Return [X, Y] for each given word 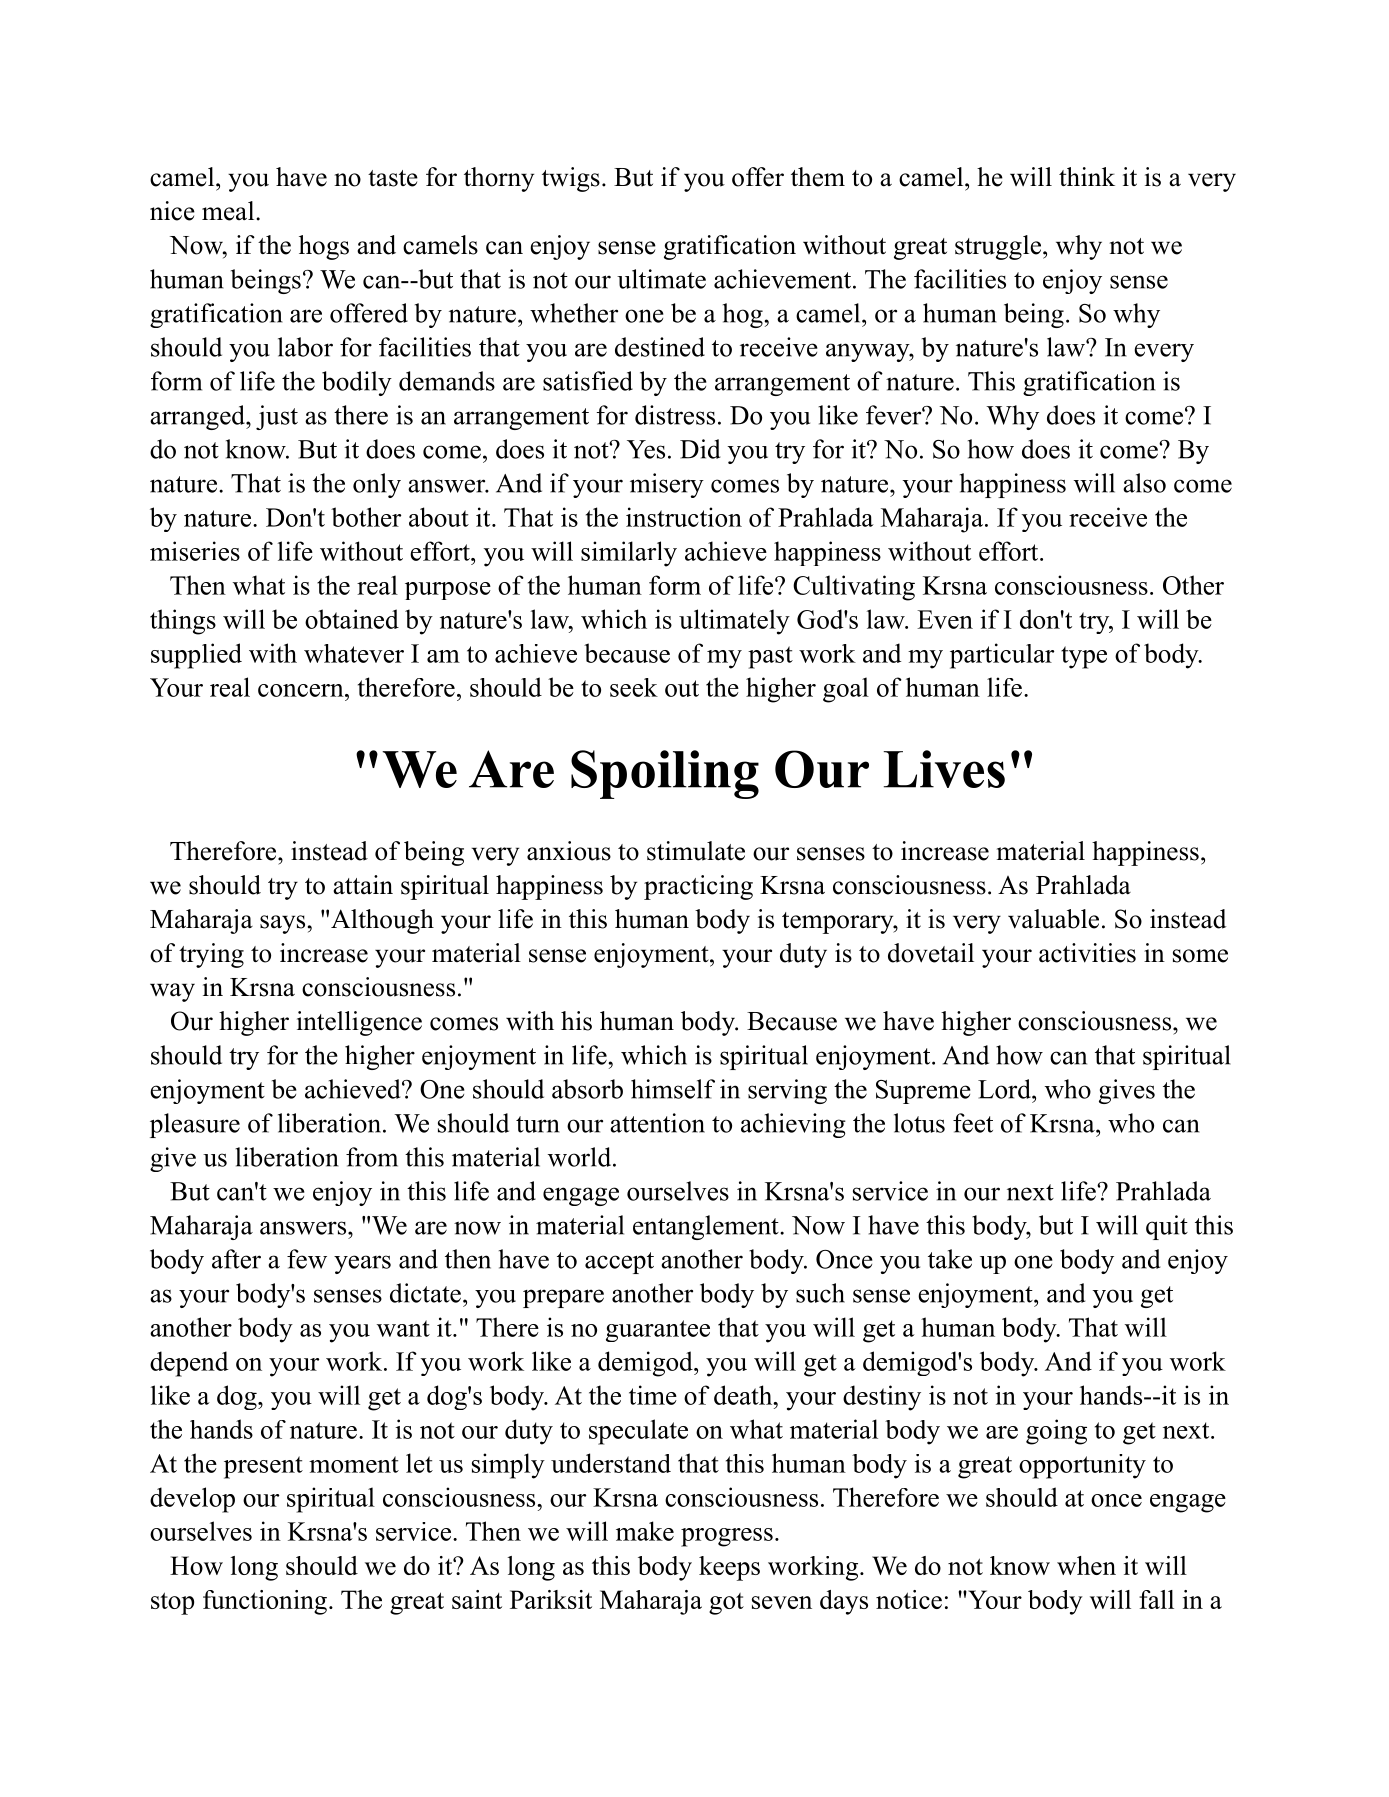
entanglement [707, 1227]
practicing [698, 887]
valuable [1053, 919]
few [307, 1259]
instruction [684, 517]
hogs [324, 247]
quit [1167, 1227]
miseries [195, 551]
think [1087, 176]
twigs [571, 179]
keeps [729, 1568]
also [1144, 483]
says [282, 924]
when [1086, 1565]
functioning [265, 1602]
